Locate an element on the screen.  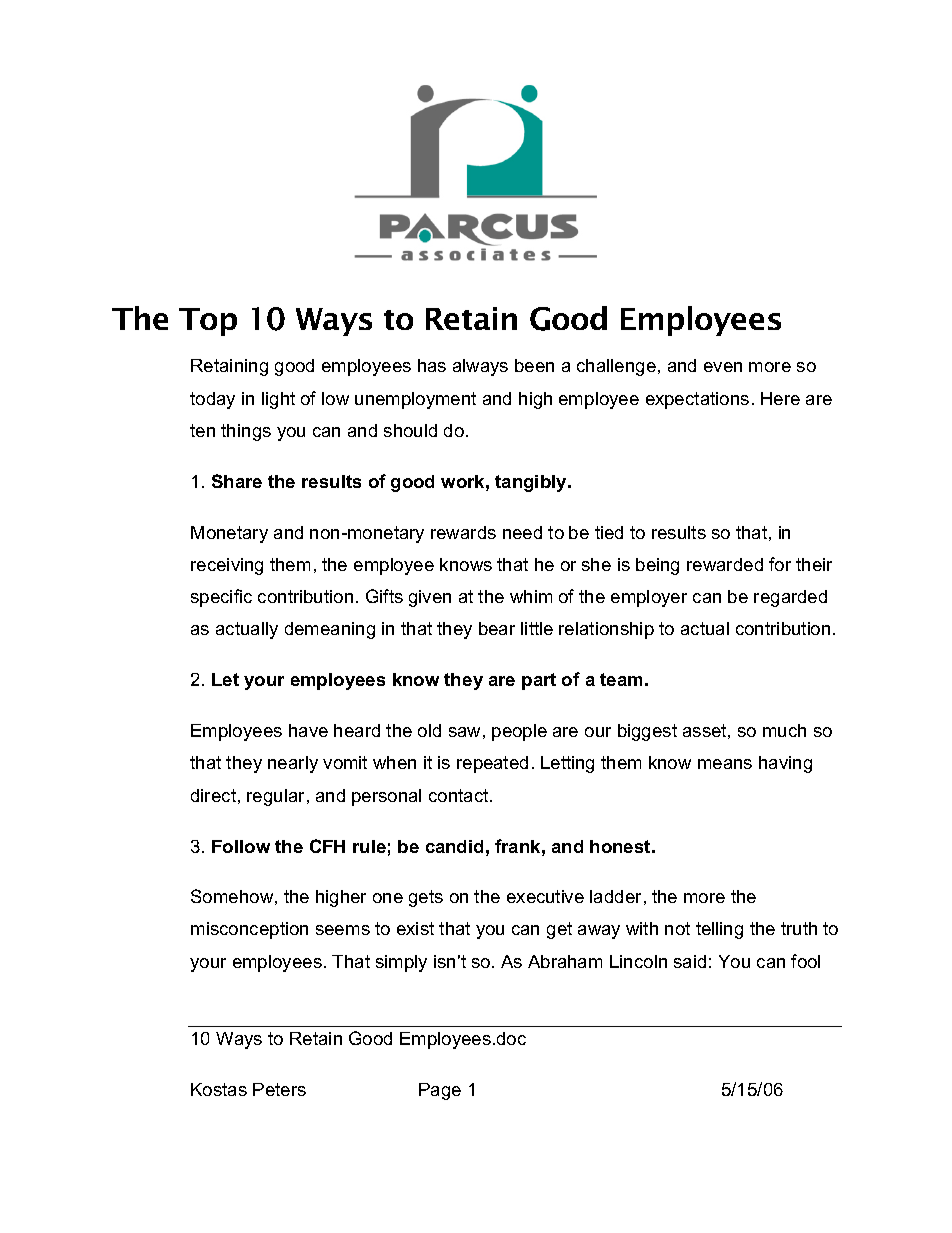
Page is located at coordinates (440, 1091).
